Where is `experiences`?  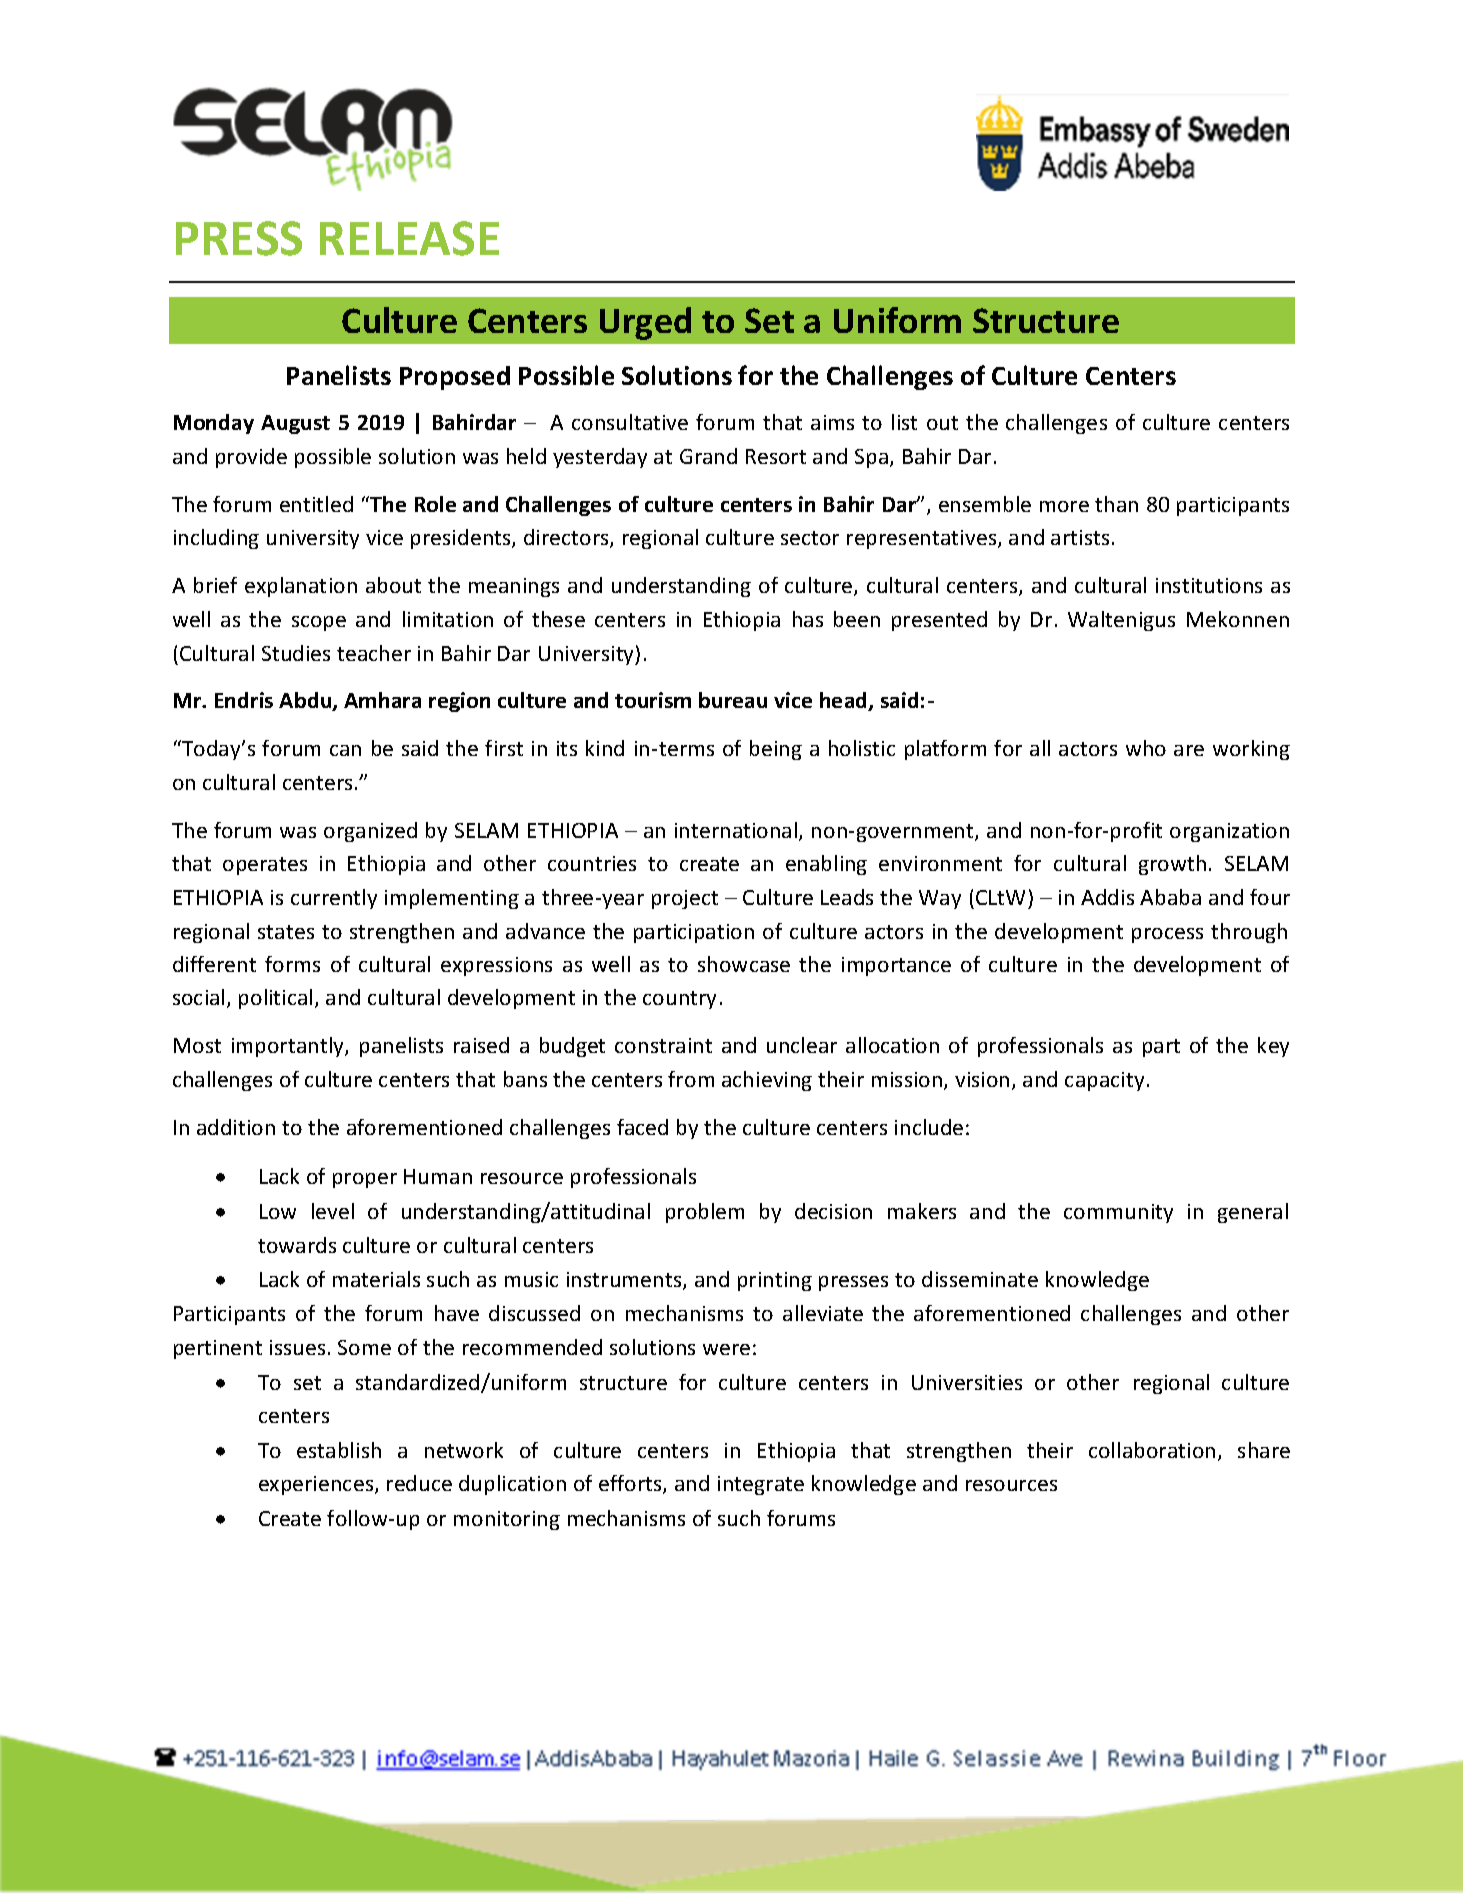
experiences is located at coordinates (317, 1485).
